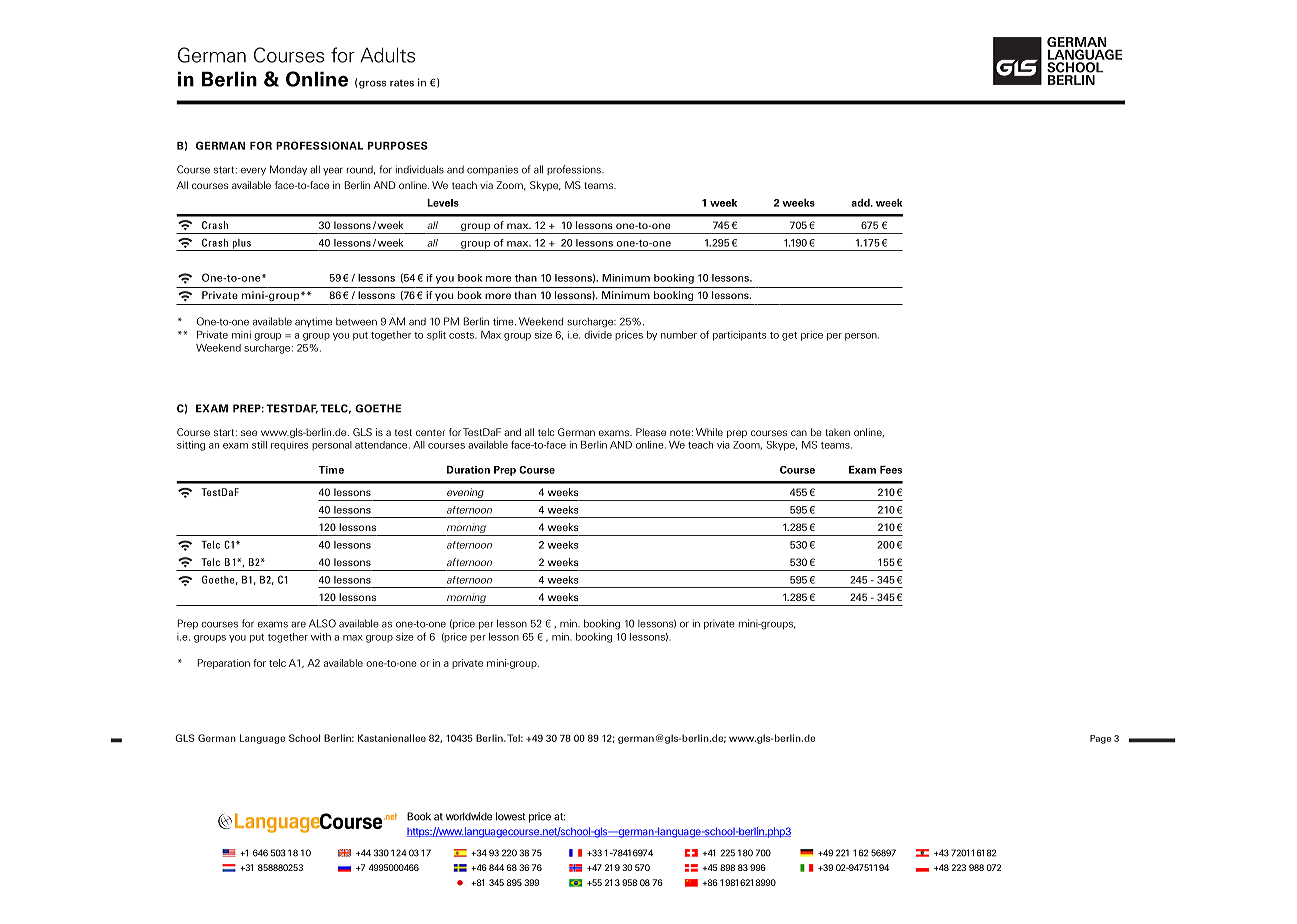  What do you see at coordinates (511, 816) in the screenshot?
I see `lowest` at bounding box center [511, 816].
